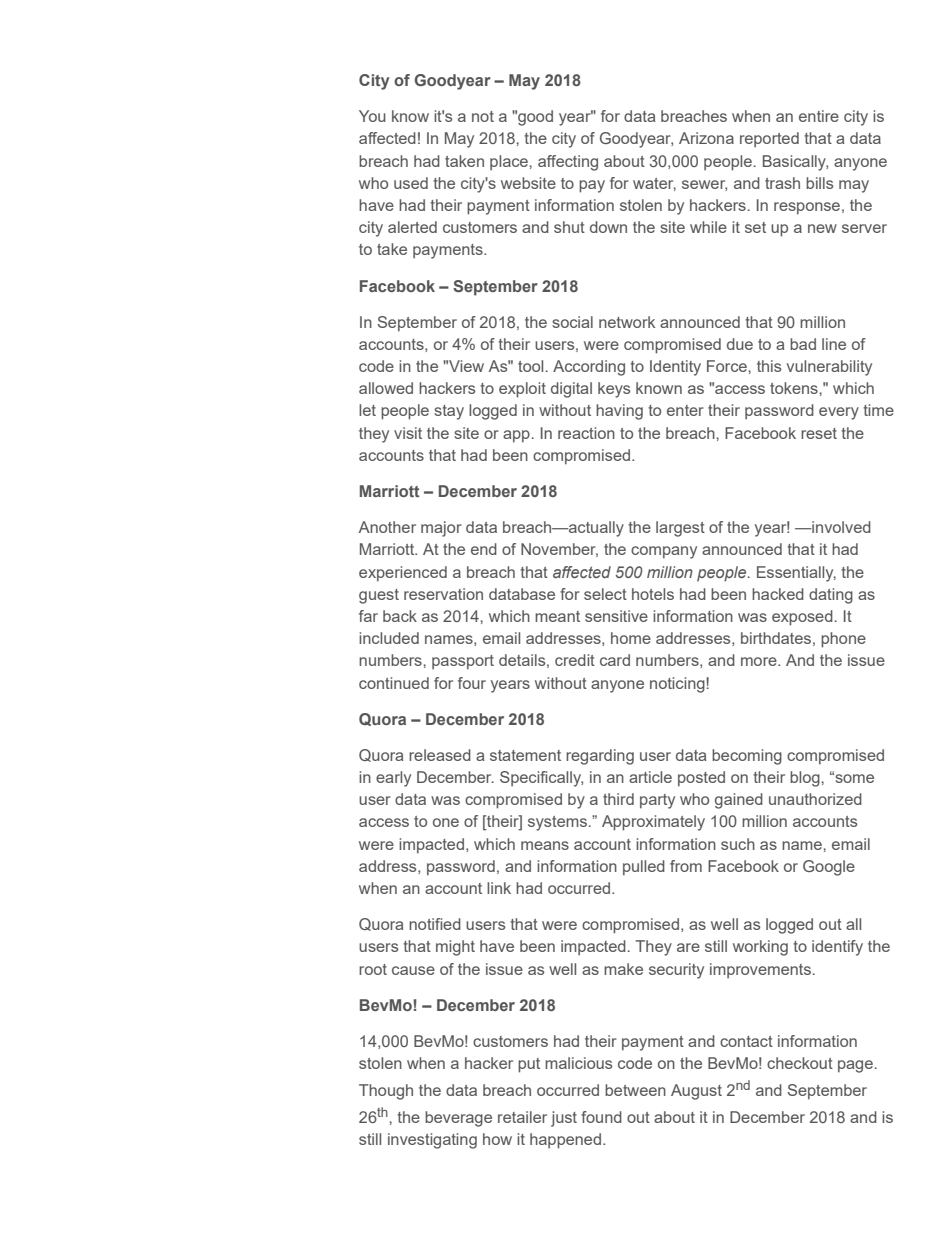 The height and width of the page is (1233, 952). What do you see at coordinates (435, 924) in the page?
I see `notified` at bounding box center [435, 924].
